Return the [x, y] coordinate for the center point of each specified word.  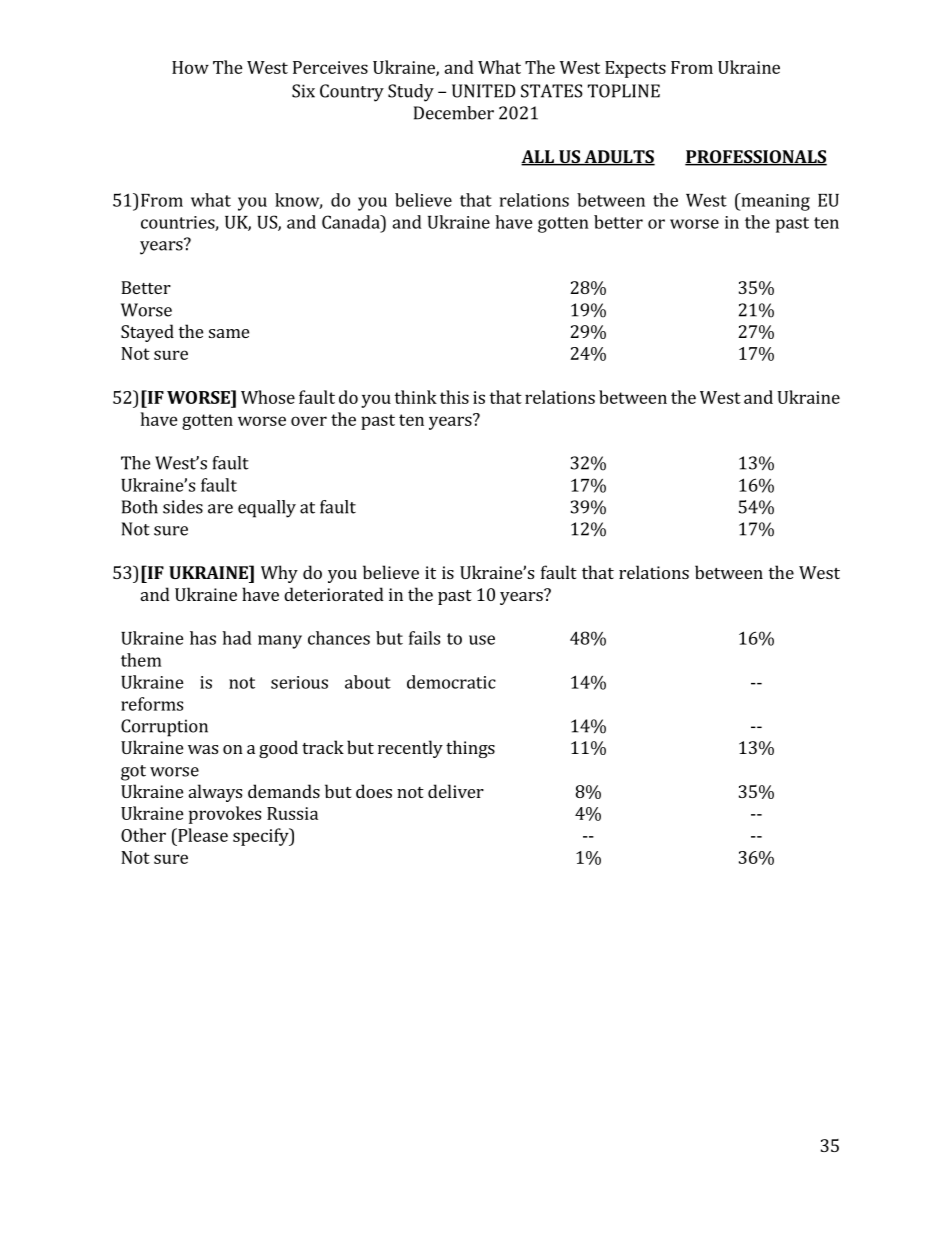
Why [279, 574]
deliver [456, 791]
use [482, 640]
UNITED [484, 91]
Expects [635, 69]
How [190, 67]
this [454, 397]
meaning [774, 202]
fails [424, 638]
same [229, 333]
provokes [225, 815]
